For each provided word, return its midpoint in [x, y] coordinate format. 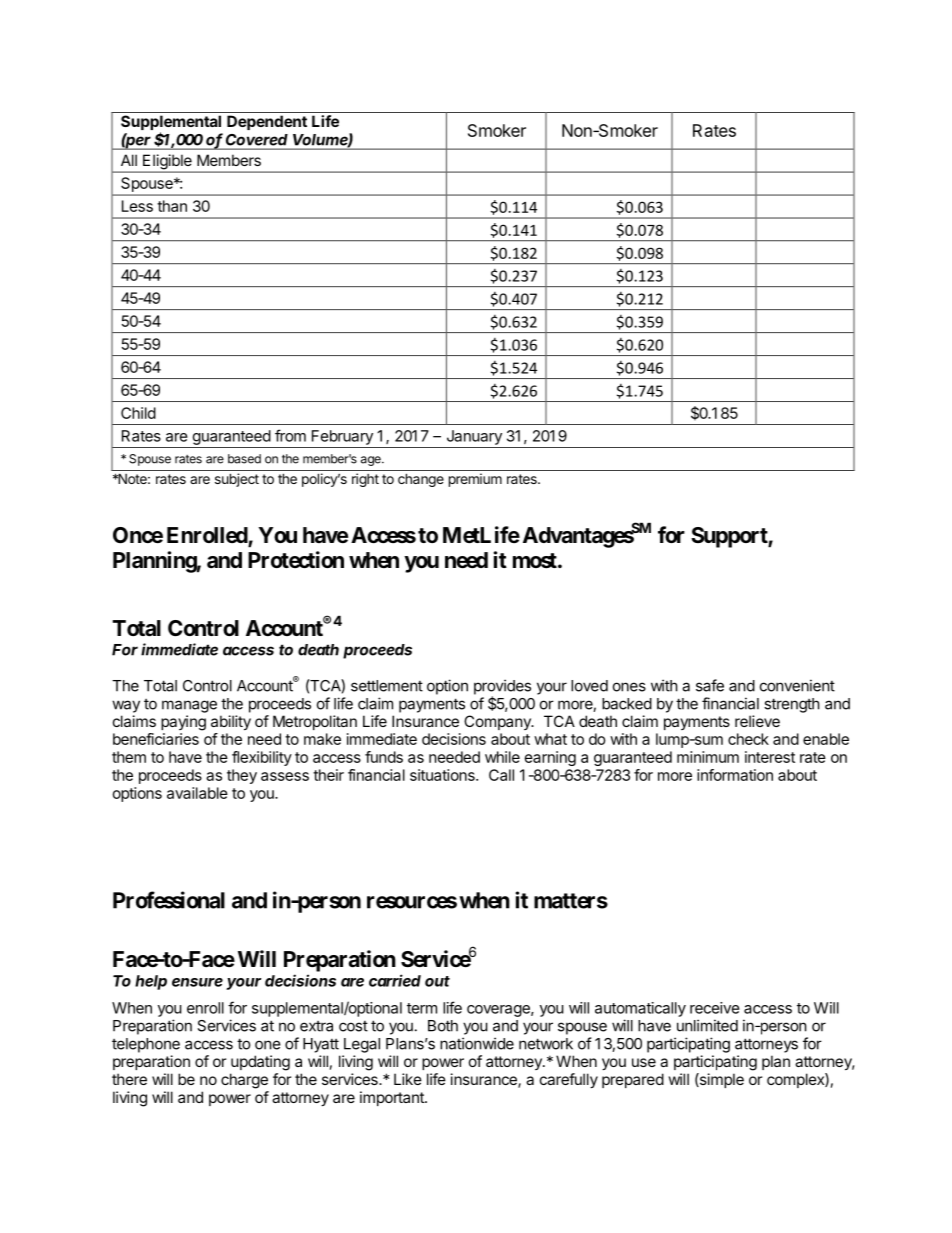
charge [244, 1081]
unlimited [707, 1025]
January [474, 437]
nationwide [477, 1043]
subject [237, 480]
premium [475, 480]
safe [710, 685]
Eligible [167, 163]
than [172, 206]
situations [443, 775]
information [735, 775]
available [197, 793]
